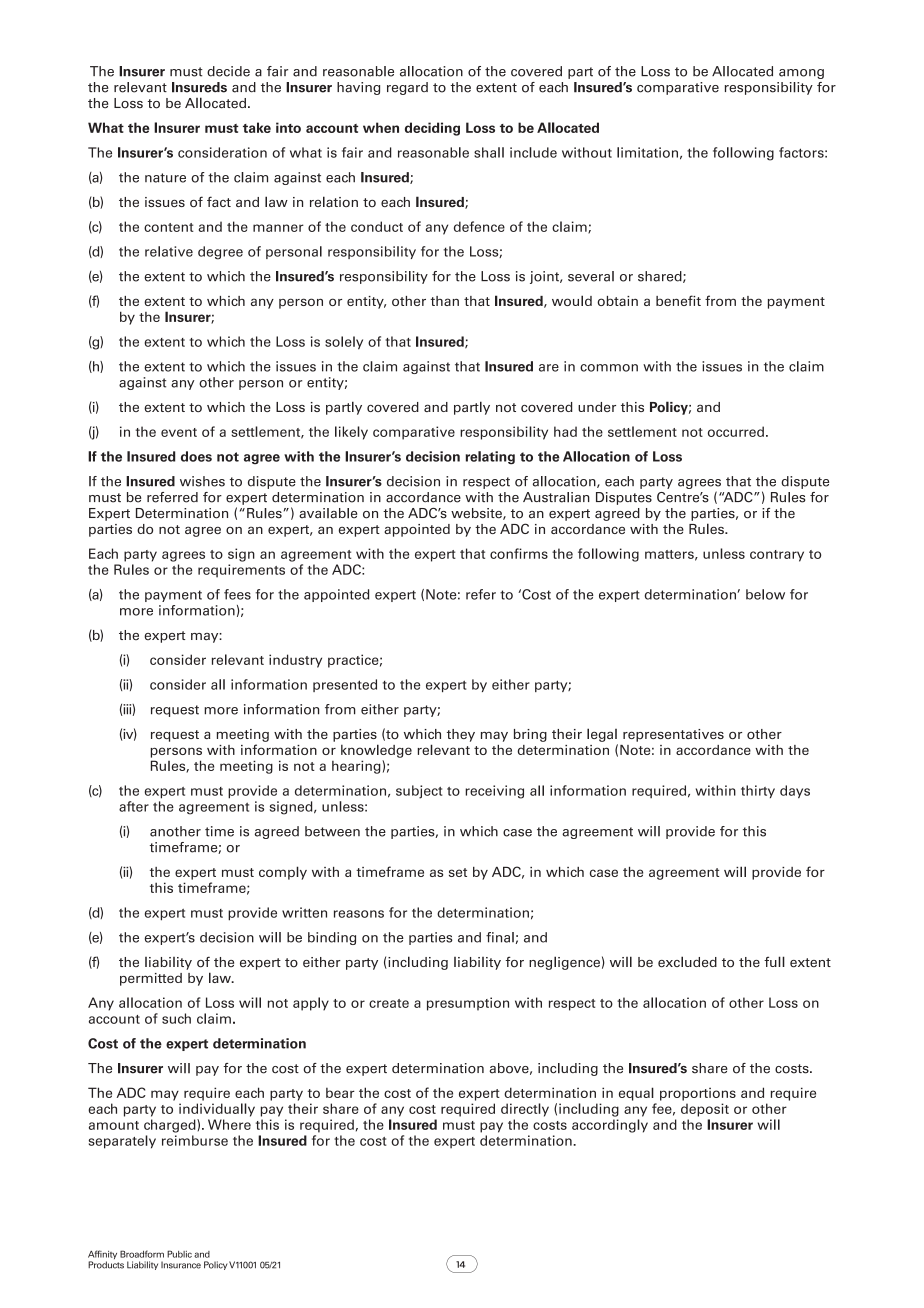 Image resolution: width=924 pixels, height=1308 pixels. What do you see at coordinates (228, 71) in the document?
I see `decide` at bounding box center [228, 71].
